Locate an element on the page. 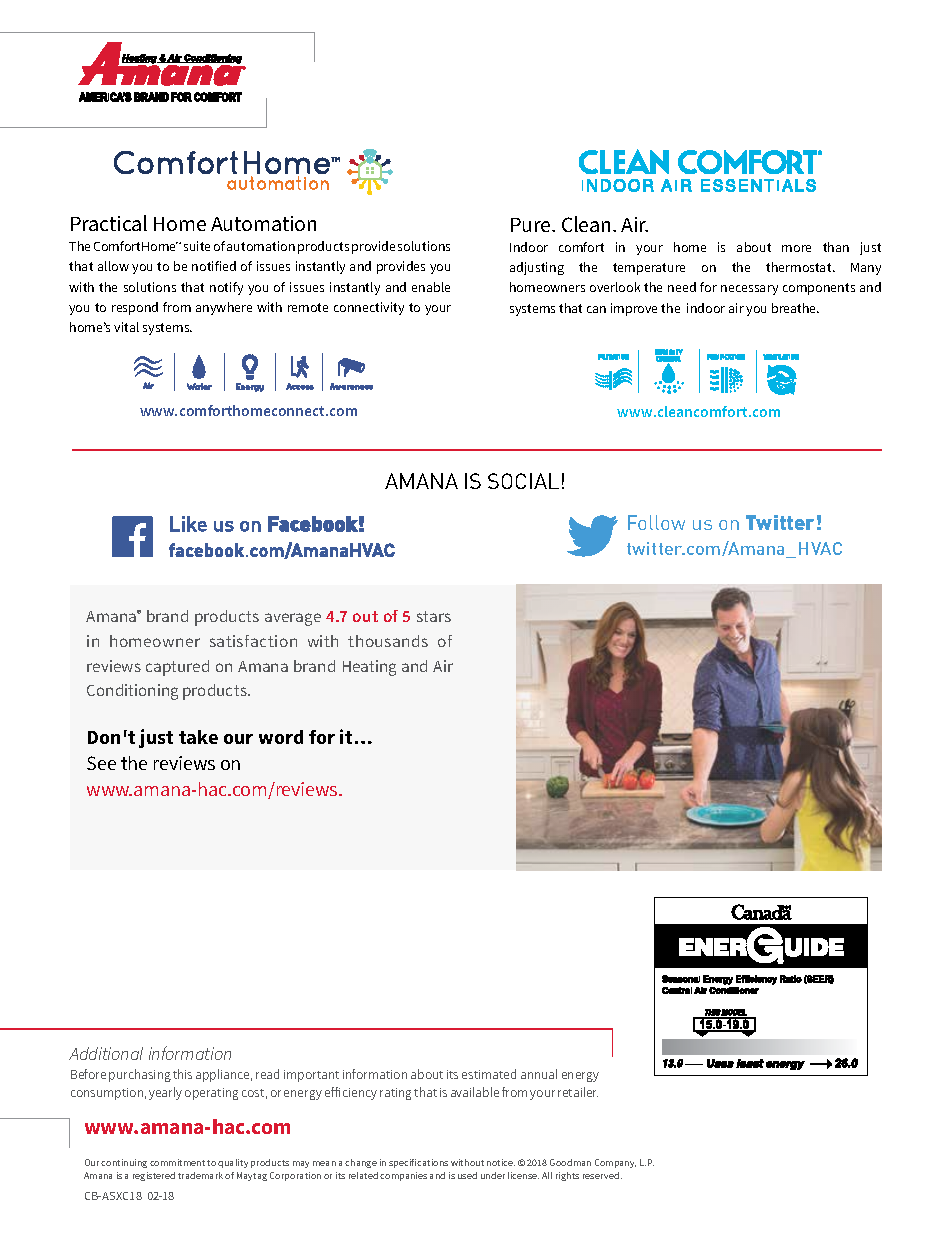 The width and height of the document is (952, 1233). Pure is located at coordinates (532, 225).
